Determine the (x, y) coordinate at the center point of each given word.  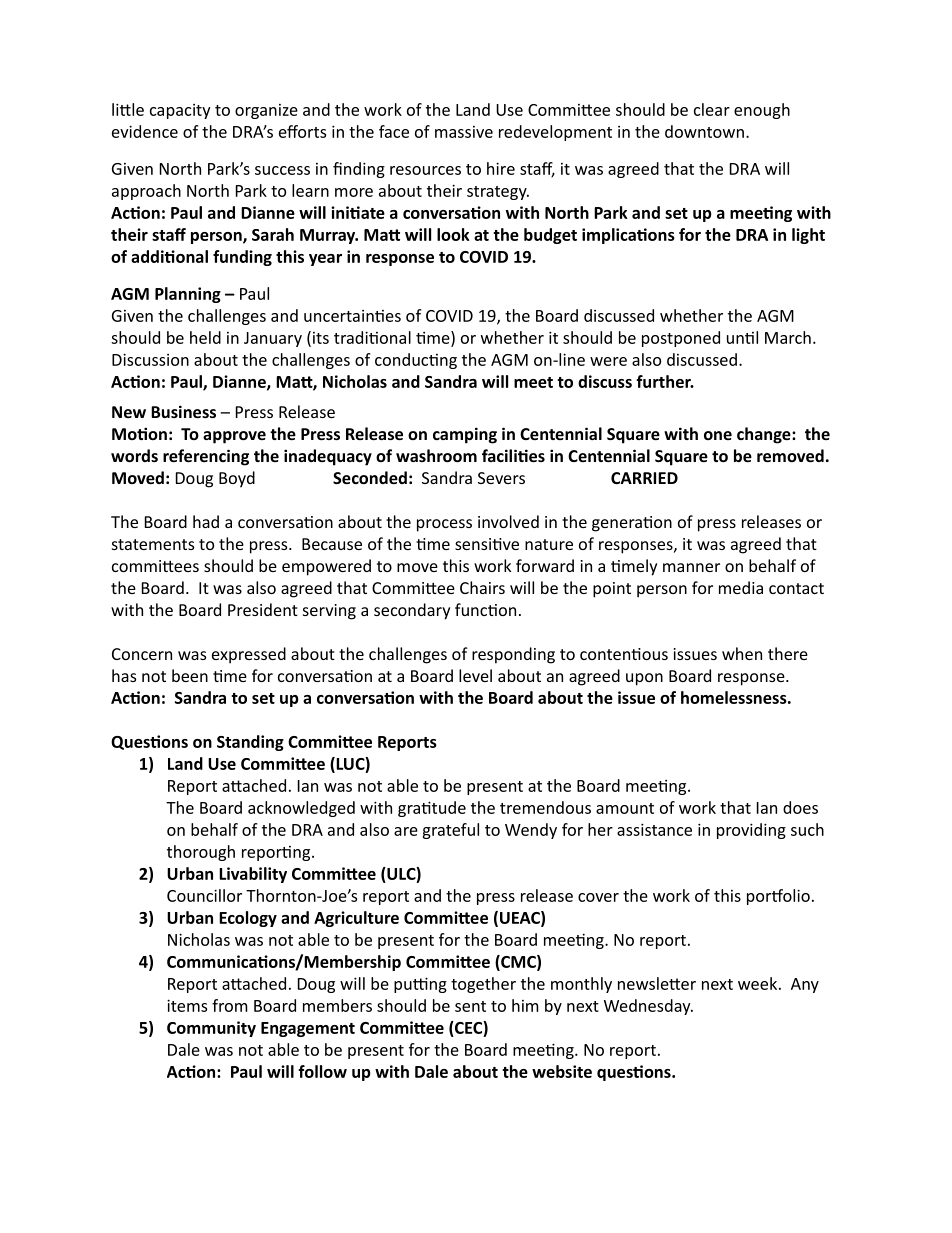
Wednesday (648, 1007)
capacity (180, 111)
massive (464, 132)
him (525, 1005)
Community (211, 1029)
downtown (704, 131)
